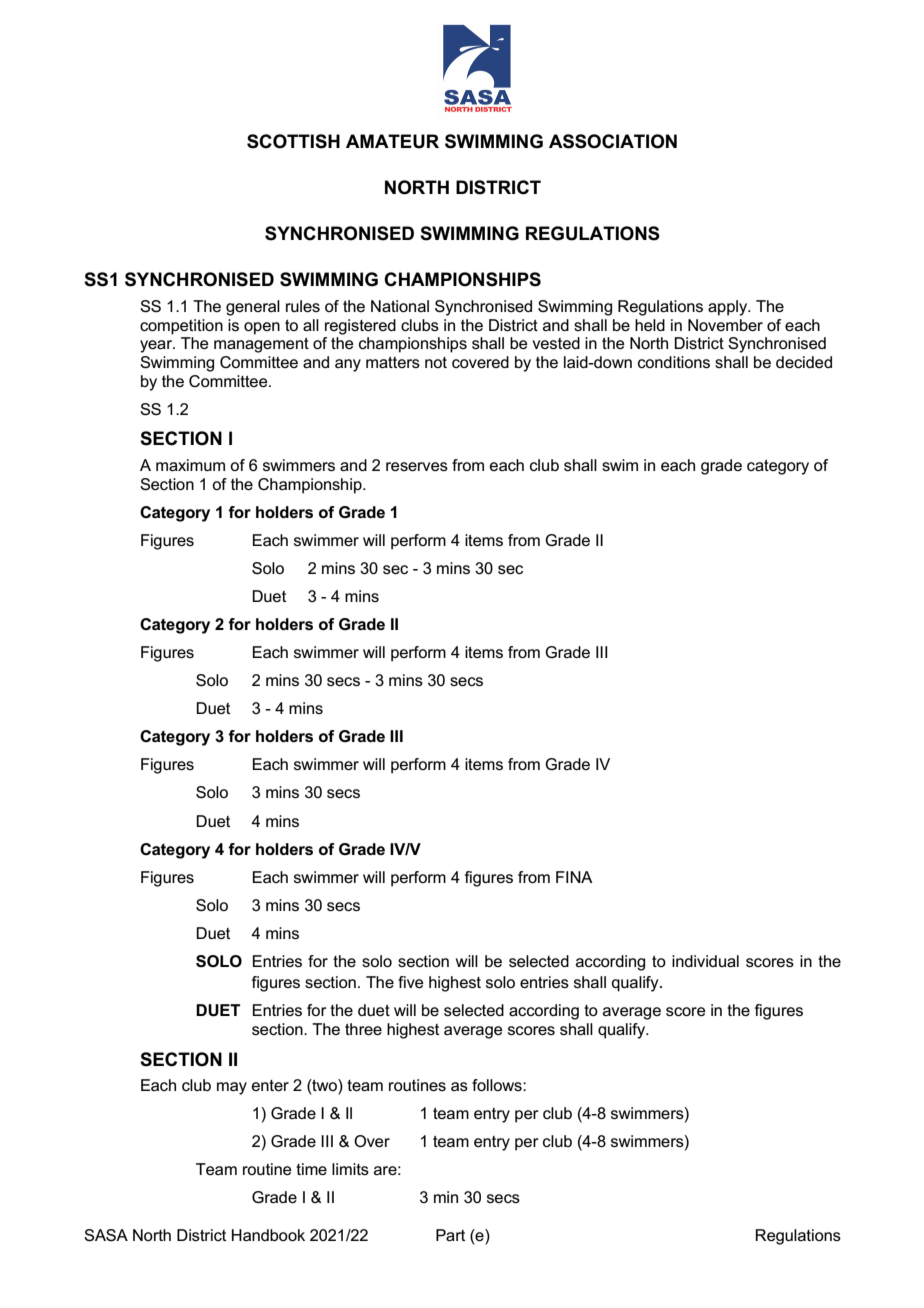  What do you see at coordinates (190, 465) in the image?
I see `maximum` at bounding box center [190, 465].
